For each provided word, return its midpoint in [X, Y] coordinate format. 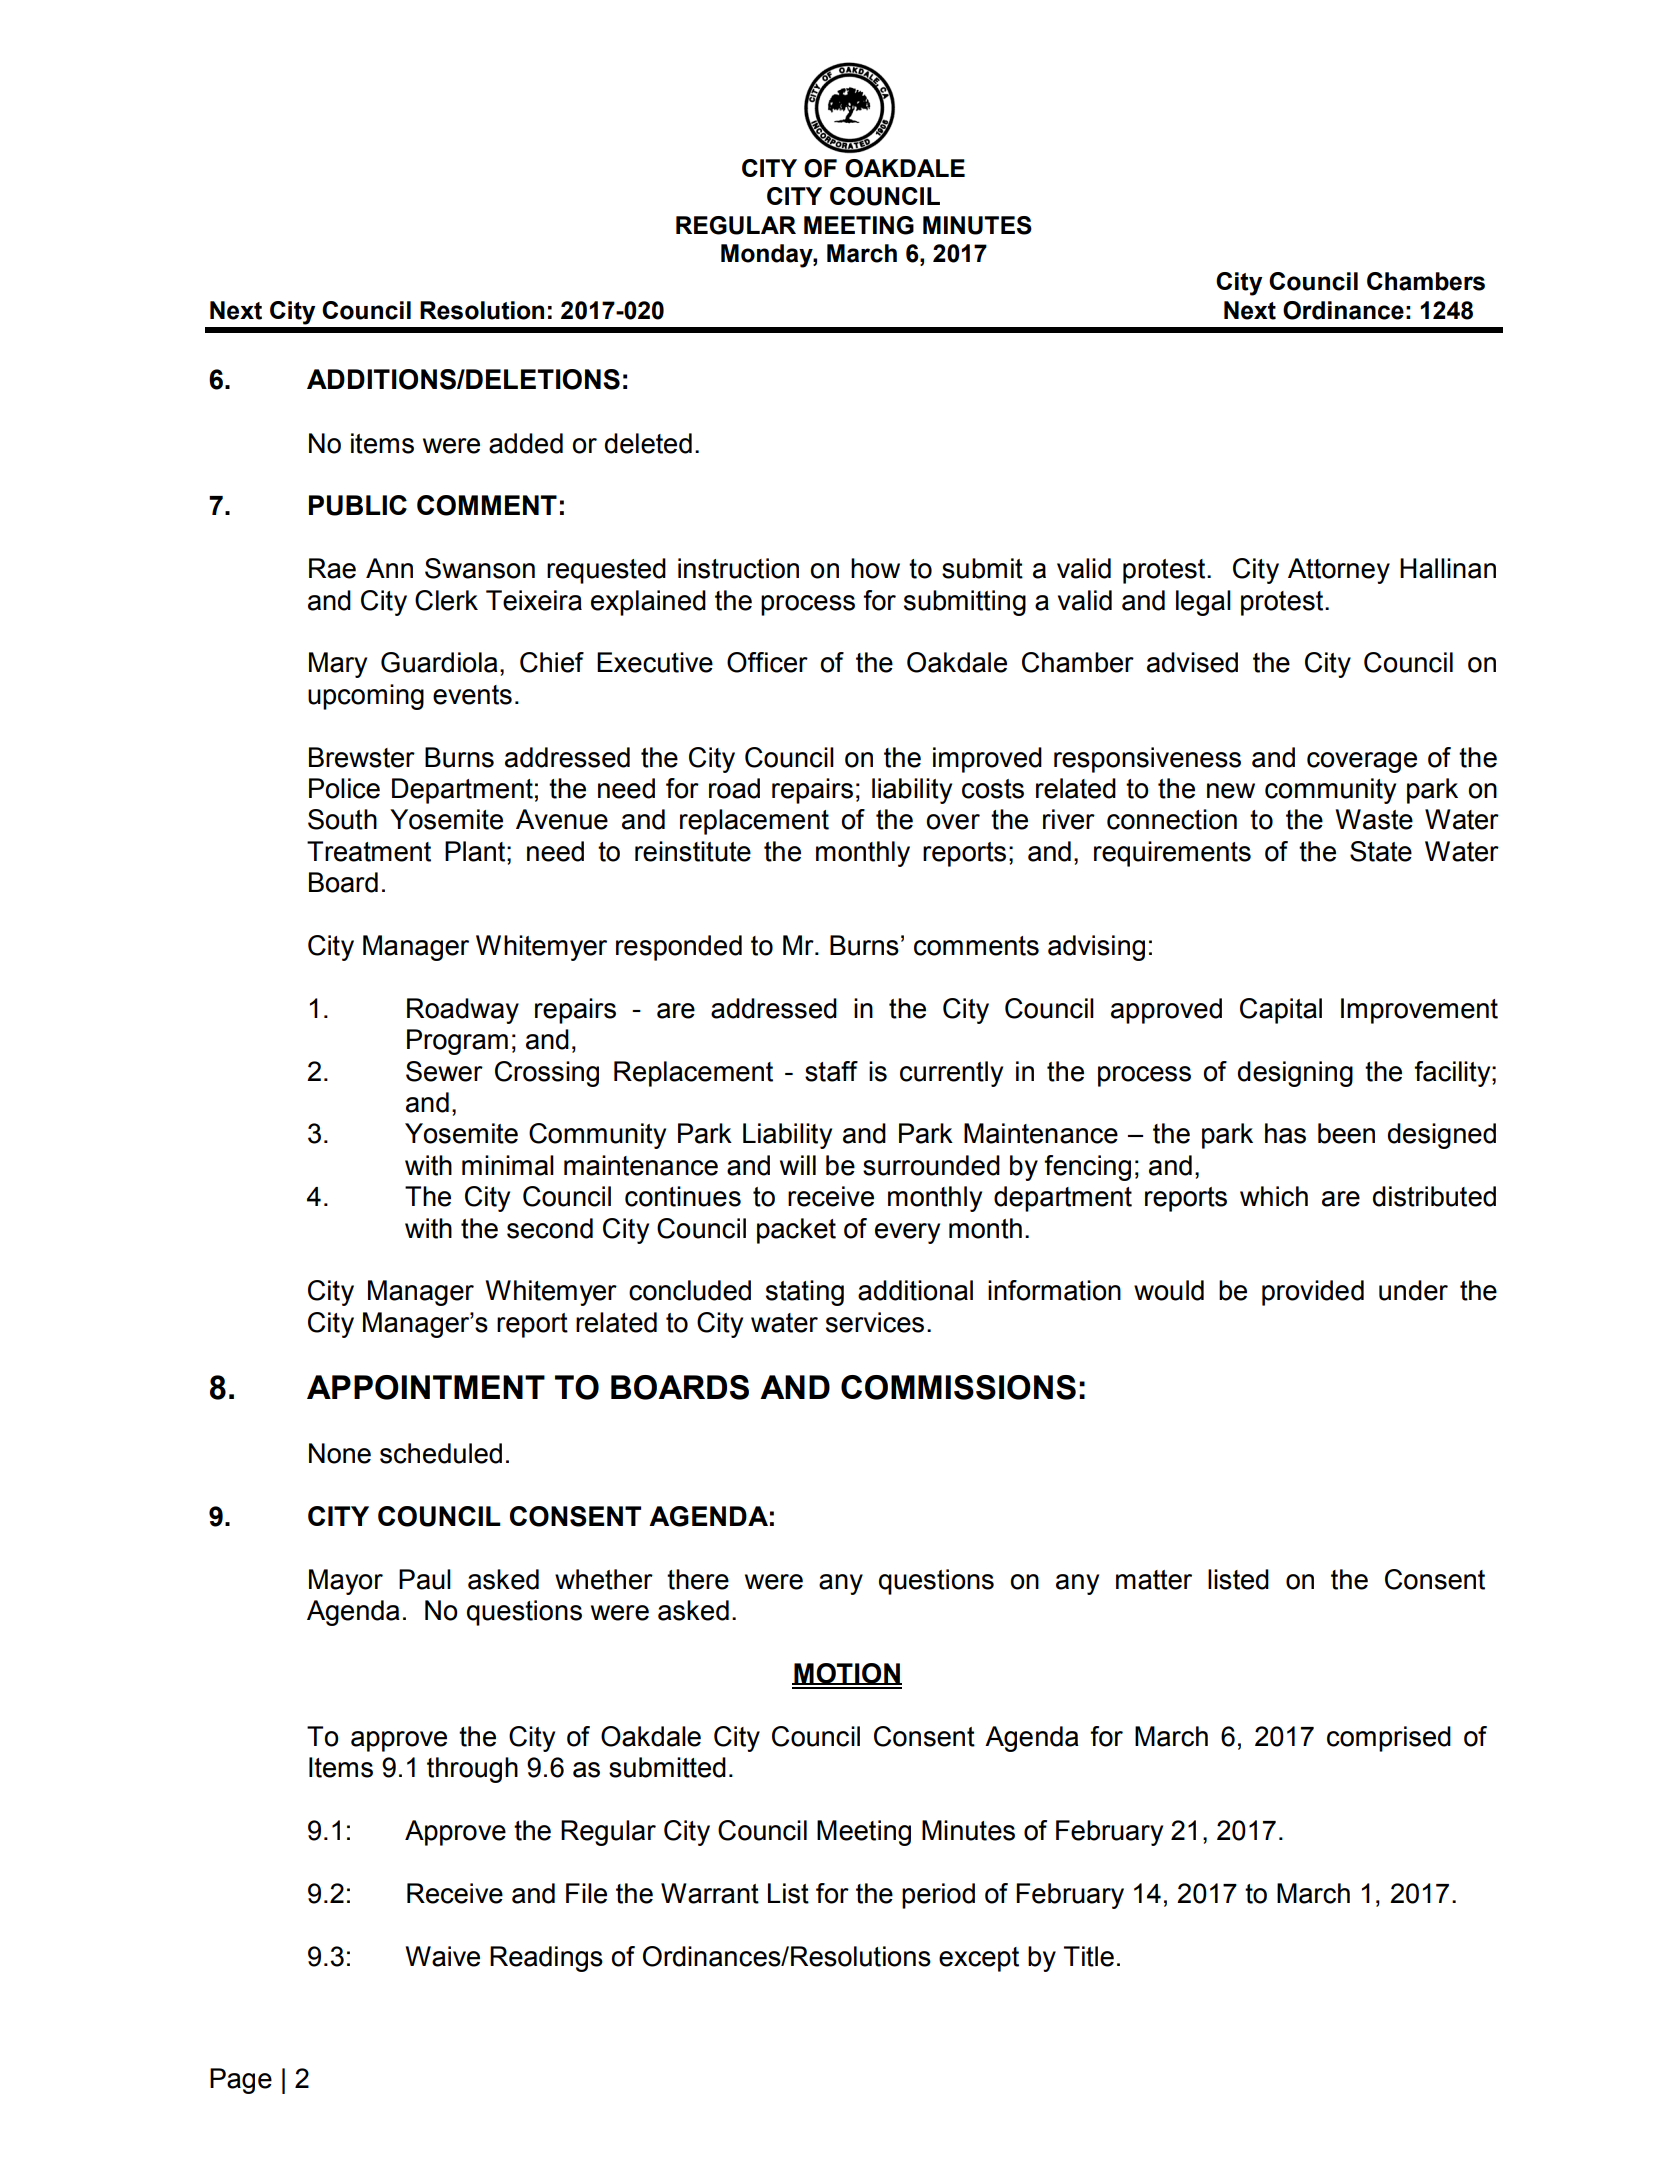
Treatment [369, 851]
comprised [1389, 1739]
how [875, 568]
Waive [443, 1956]
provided [1313, 1293]
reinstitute [693, 851]
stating [805, 1293]
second [550, 1228]
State [1381, 851]
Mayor [346, 1582]
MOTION [847, 1674]
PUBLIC [358, 505]
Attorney [1339, 571]
